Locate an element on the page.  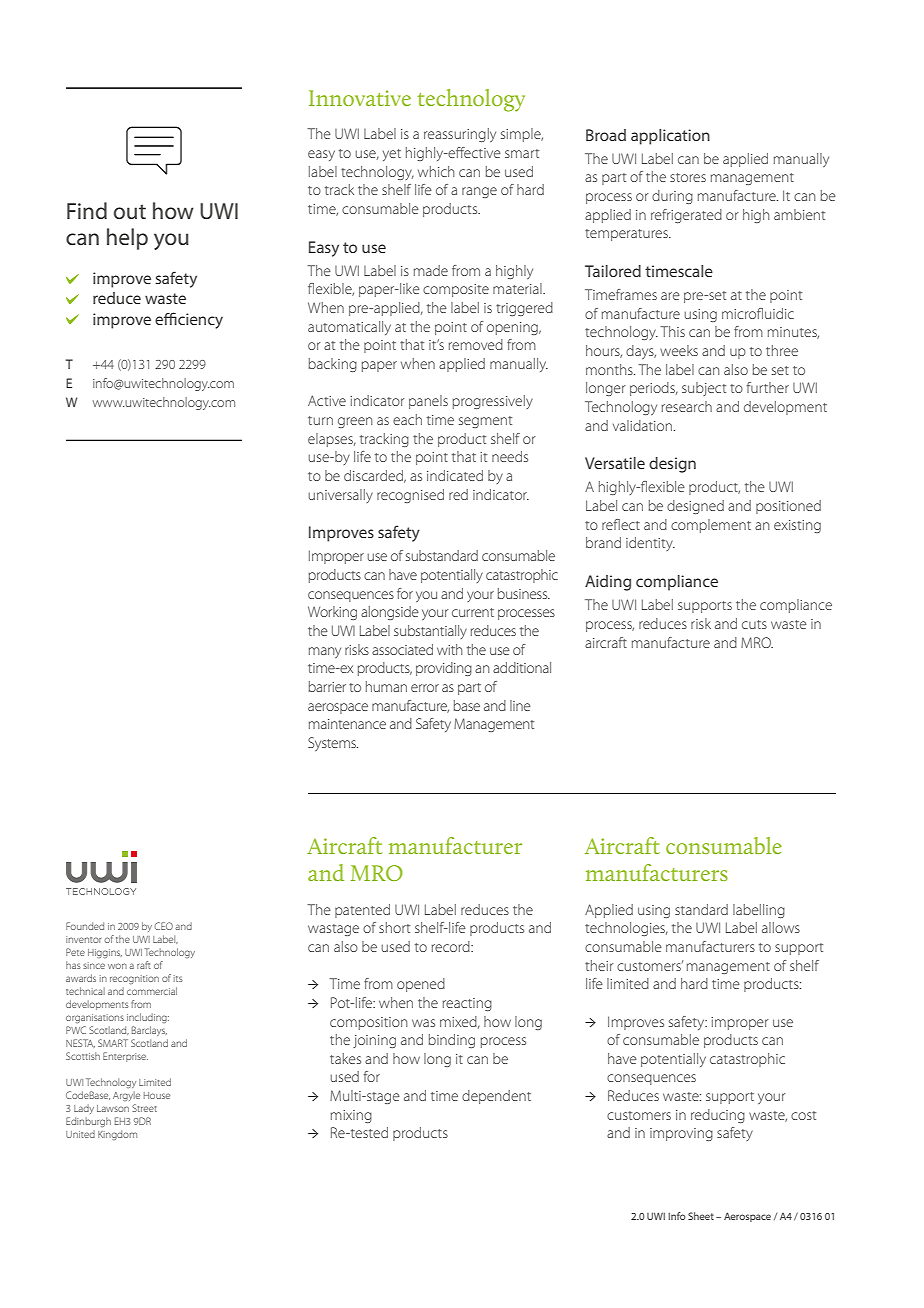
subject is located at coordinates (704, 389).
